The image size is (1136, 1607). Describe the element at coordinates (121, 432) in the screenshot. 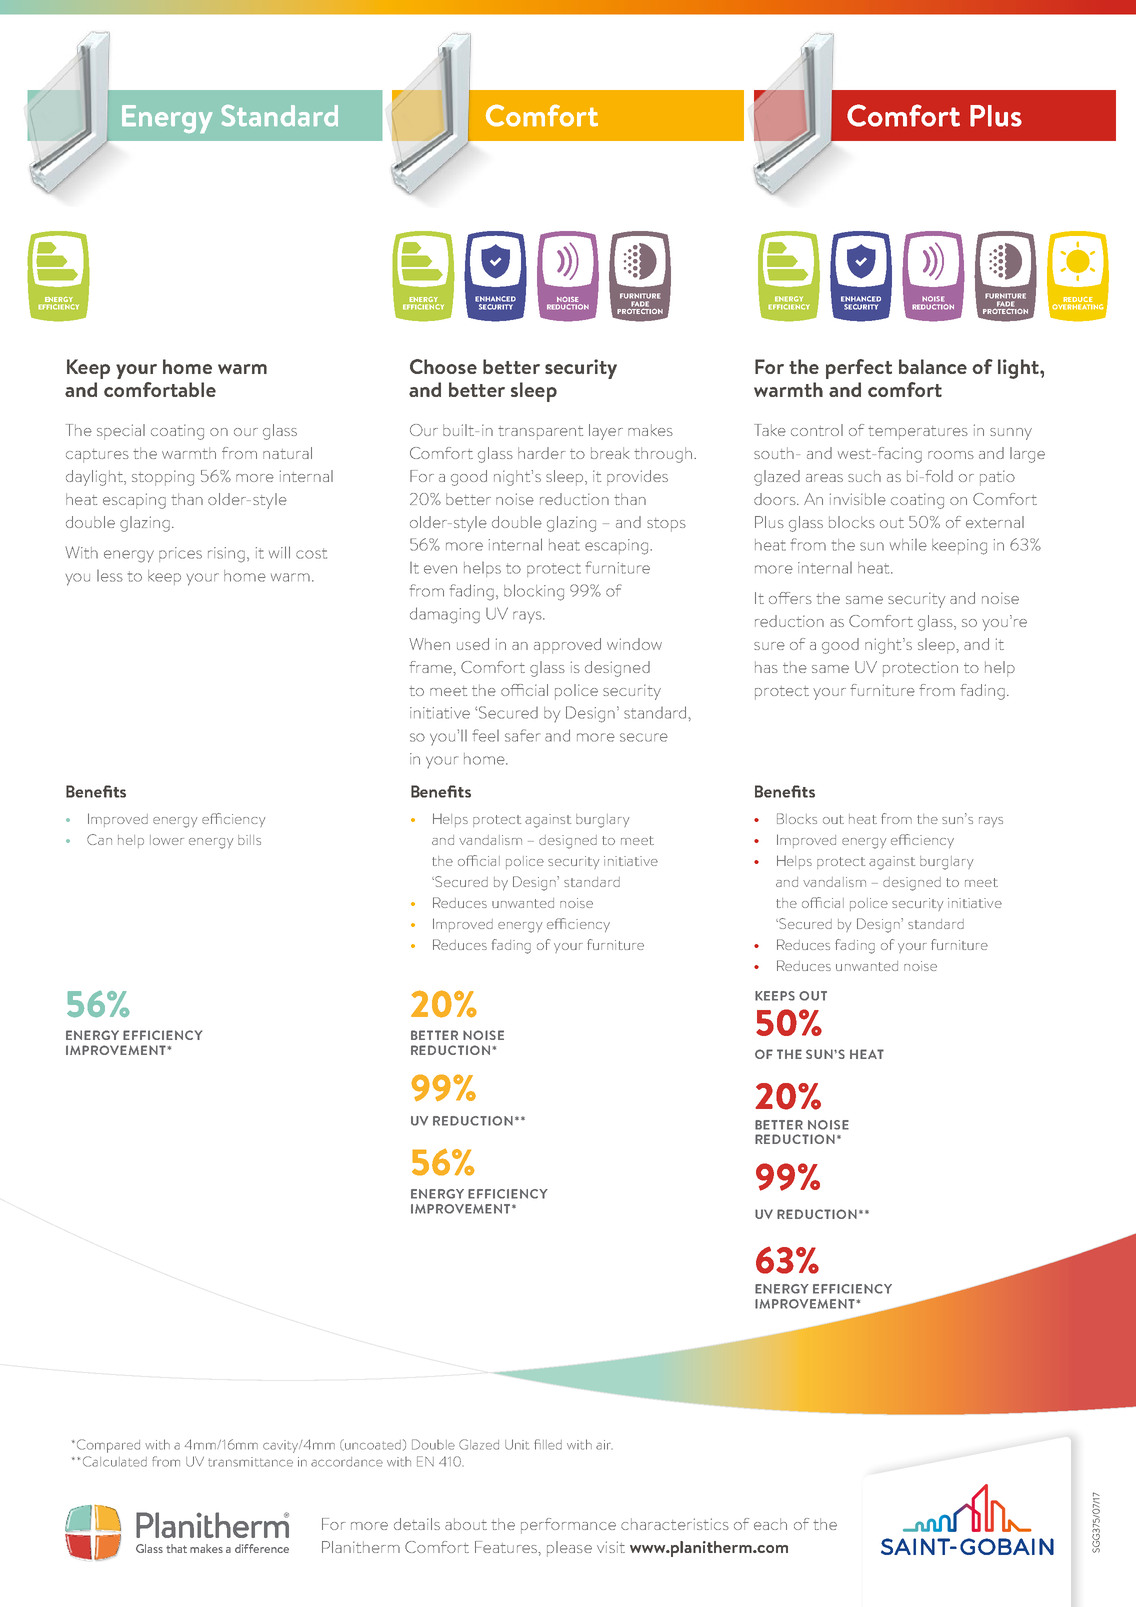

I see `special` at that location.
